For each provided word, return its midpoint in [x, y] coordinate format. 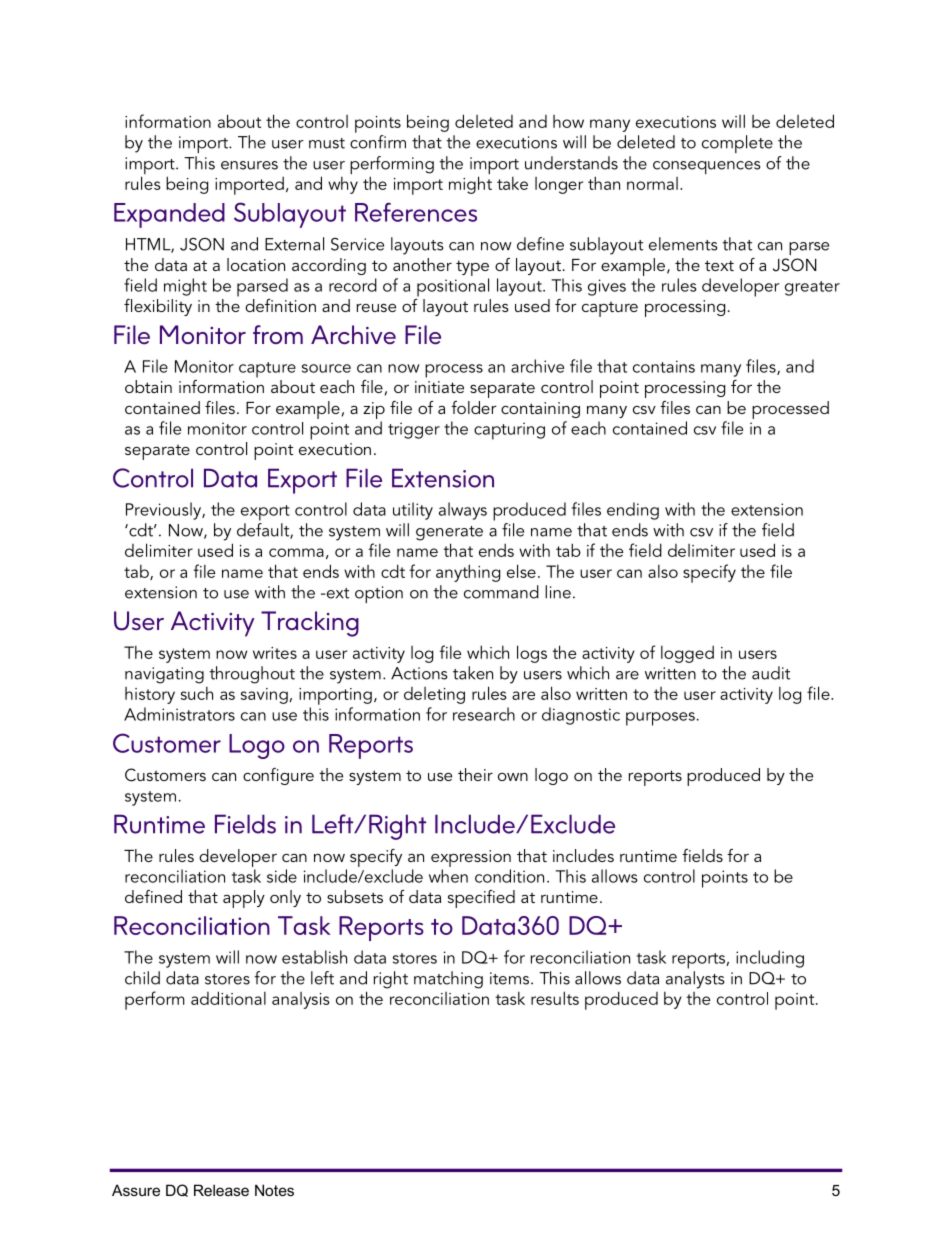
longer [559, 185]
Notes [274, 1190]
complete [737, 144]
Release [221, 1190]
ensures [249, 165]
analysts [695, 980]
